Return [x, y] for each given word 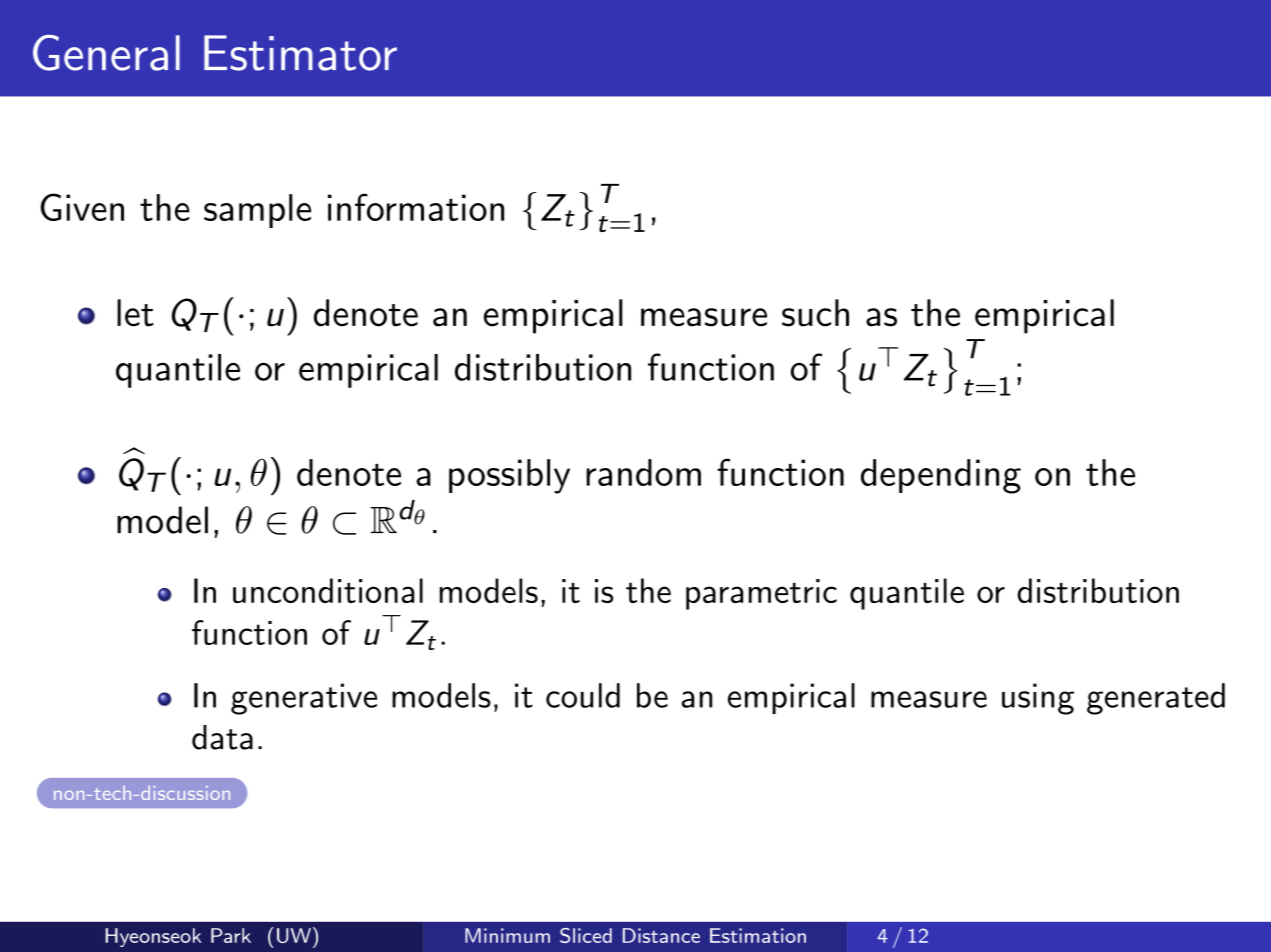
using [1038, 699]
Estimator [300, 53]
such [815, 313]
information [416, 207]
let [135, 313]
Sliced [586, 935]
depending [941, 476]
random [643, 472]
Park [231, 935]
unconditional [328, 590]
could [583, 695]
